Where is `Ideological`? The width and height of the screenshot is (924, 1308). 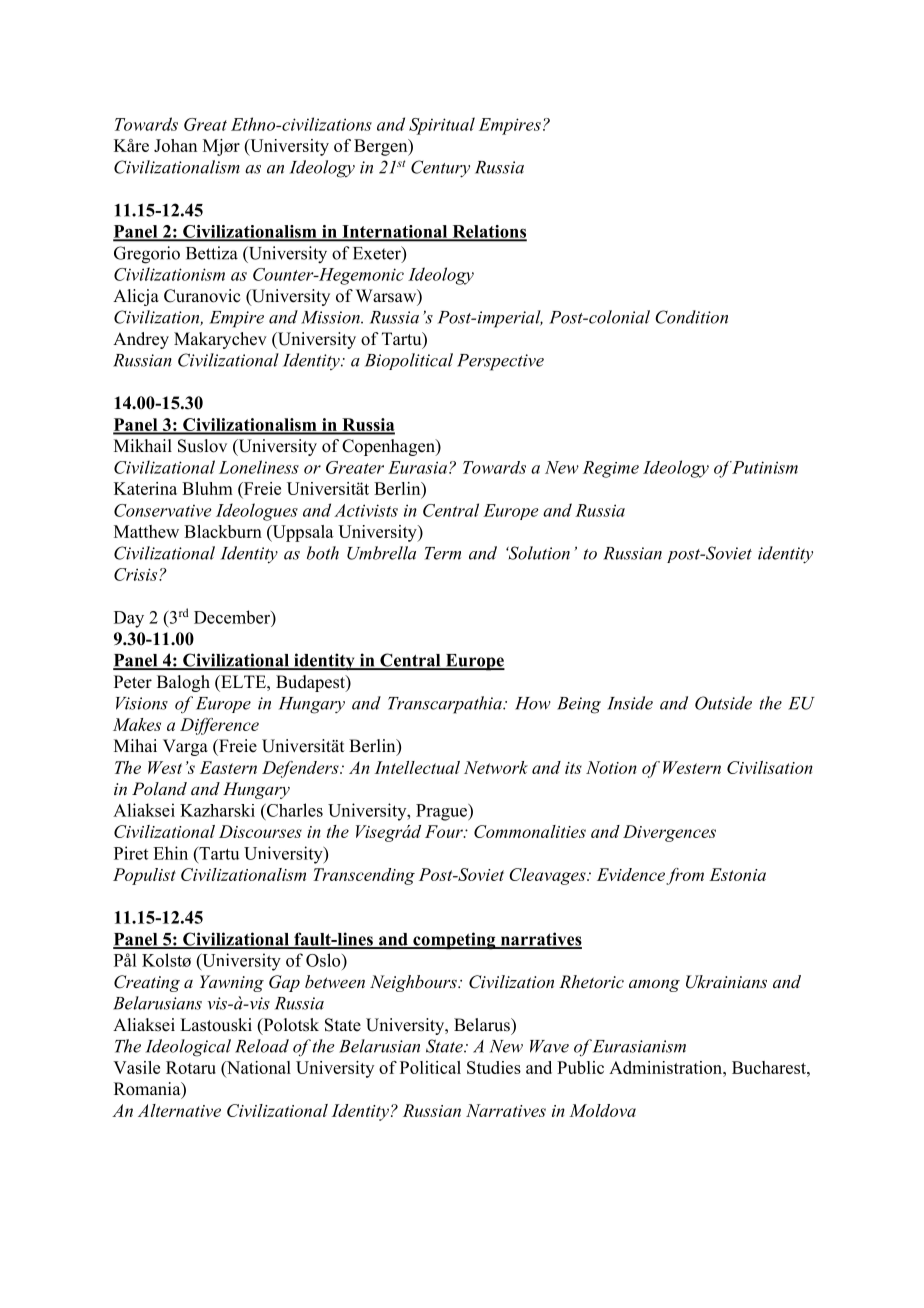
Ideological is located at coordinates (188, 1048).
